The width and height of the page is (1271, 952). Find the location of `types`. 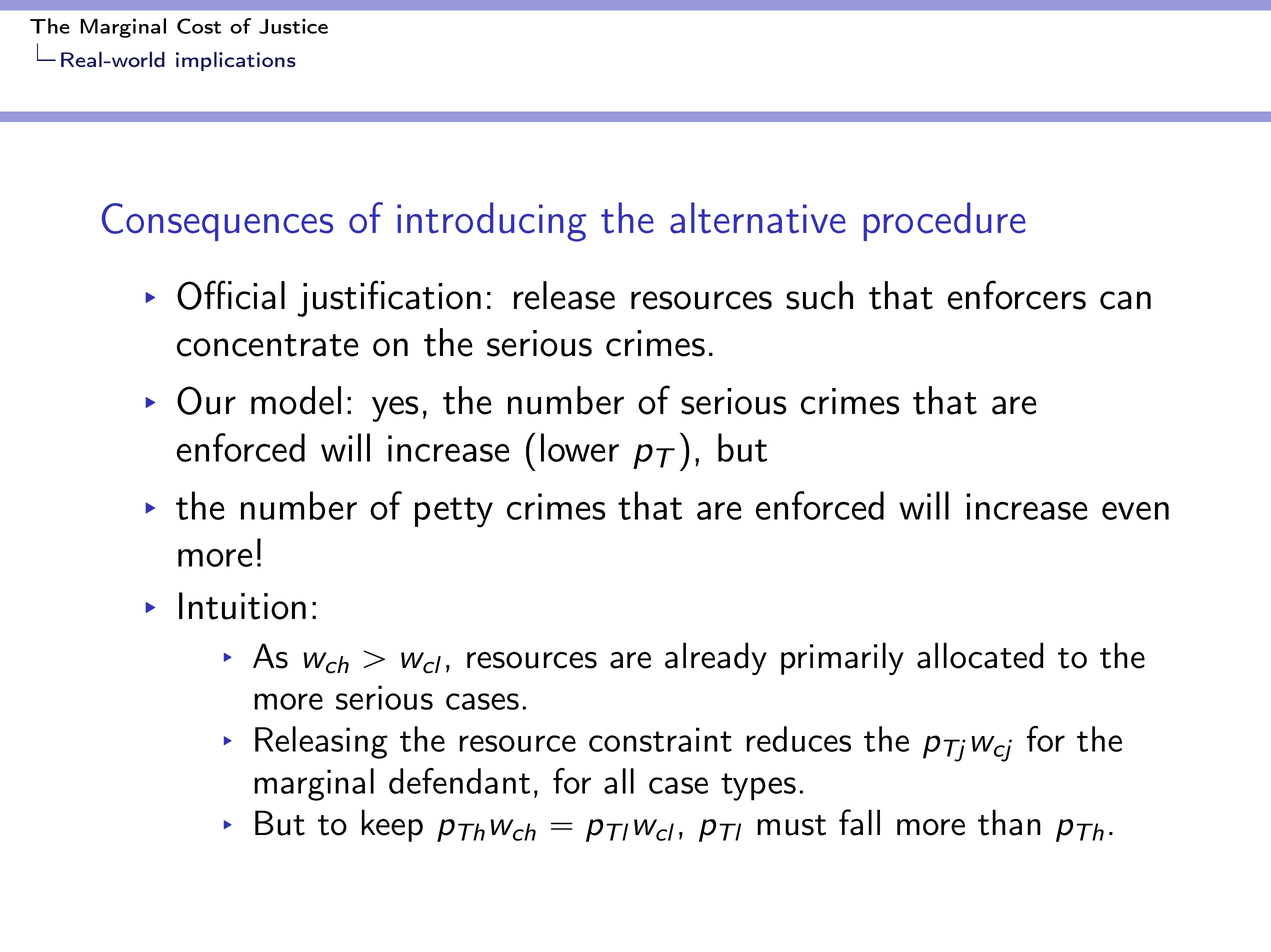

types is located at coordinates (758, 787).
